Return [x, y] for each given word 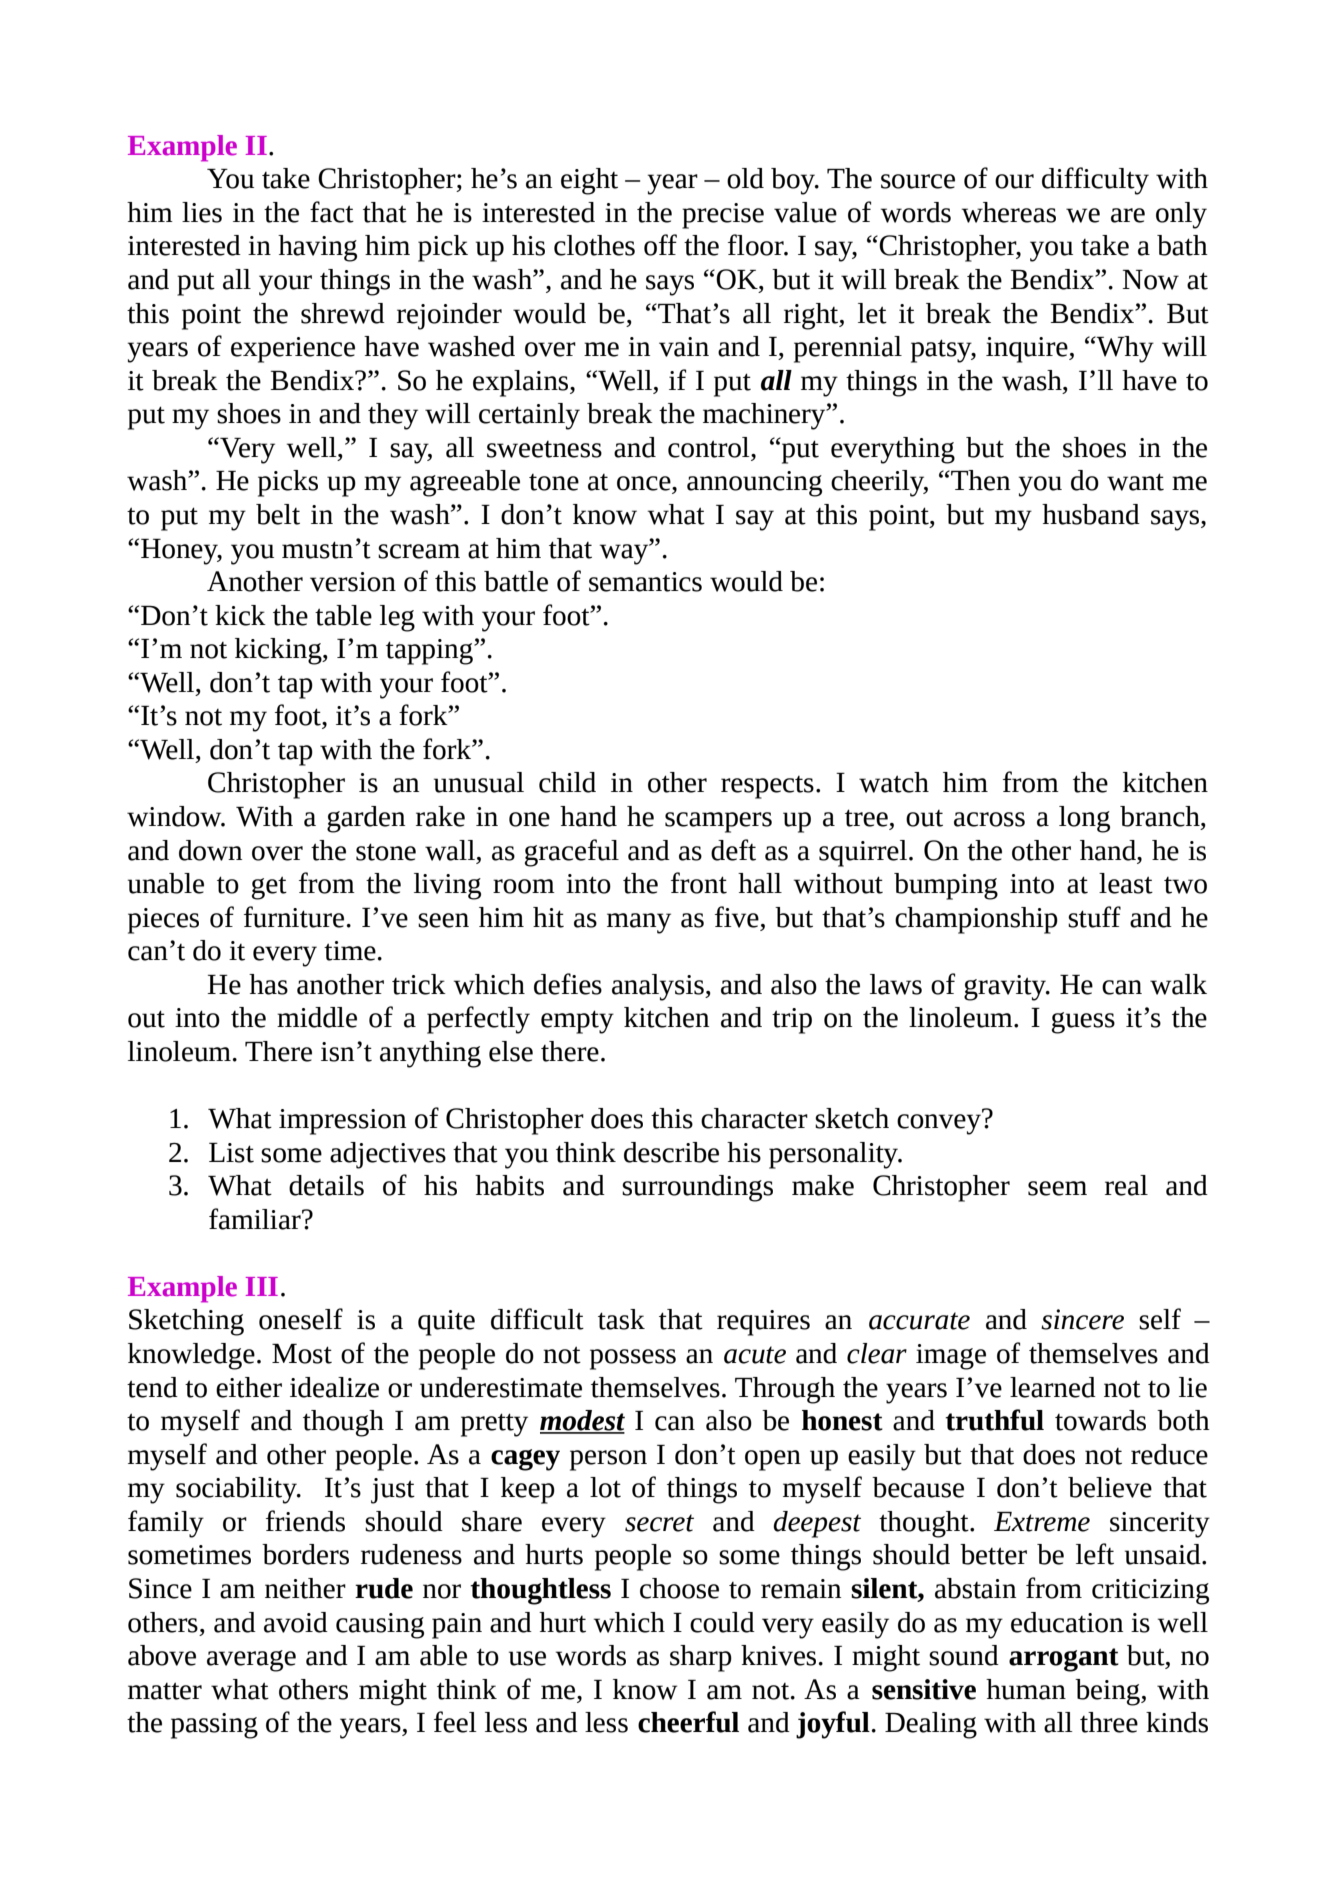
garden [366, 819]
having [317, 248]
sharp [701, 1658]
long [1084, 819]
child [567, 782]
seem [1057, 1188]
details [326, 1185]
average [251, 1661]
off [660, 245]
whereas [1009, 212]
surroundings [697, 1188]
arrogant [1064, 1660]
